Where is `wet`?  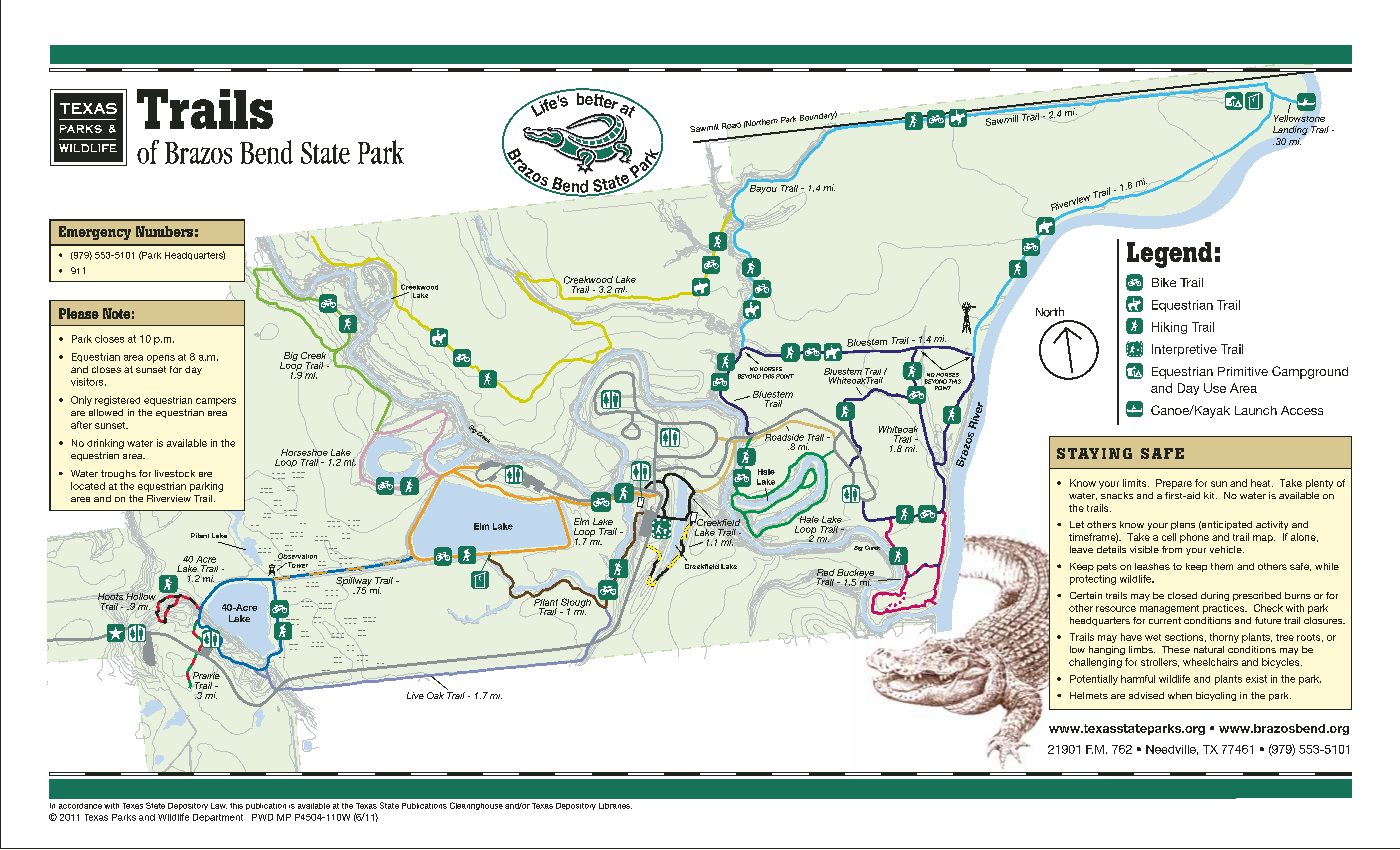 wet is located at coordinates (1153, 637).
